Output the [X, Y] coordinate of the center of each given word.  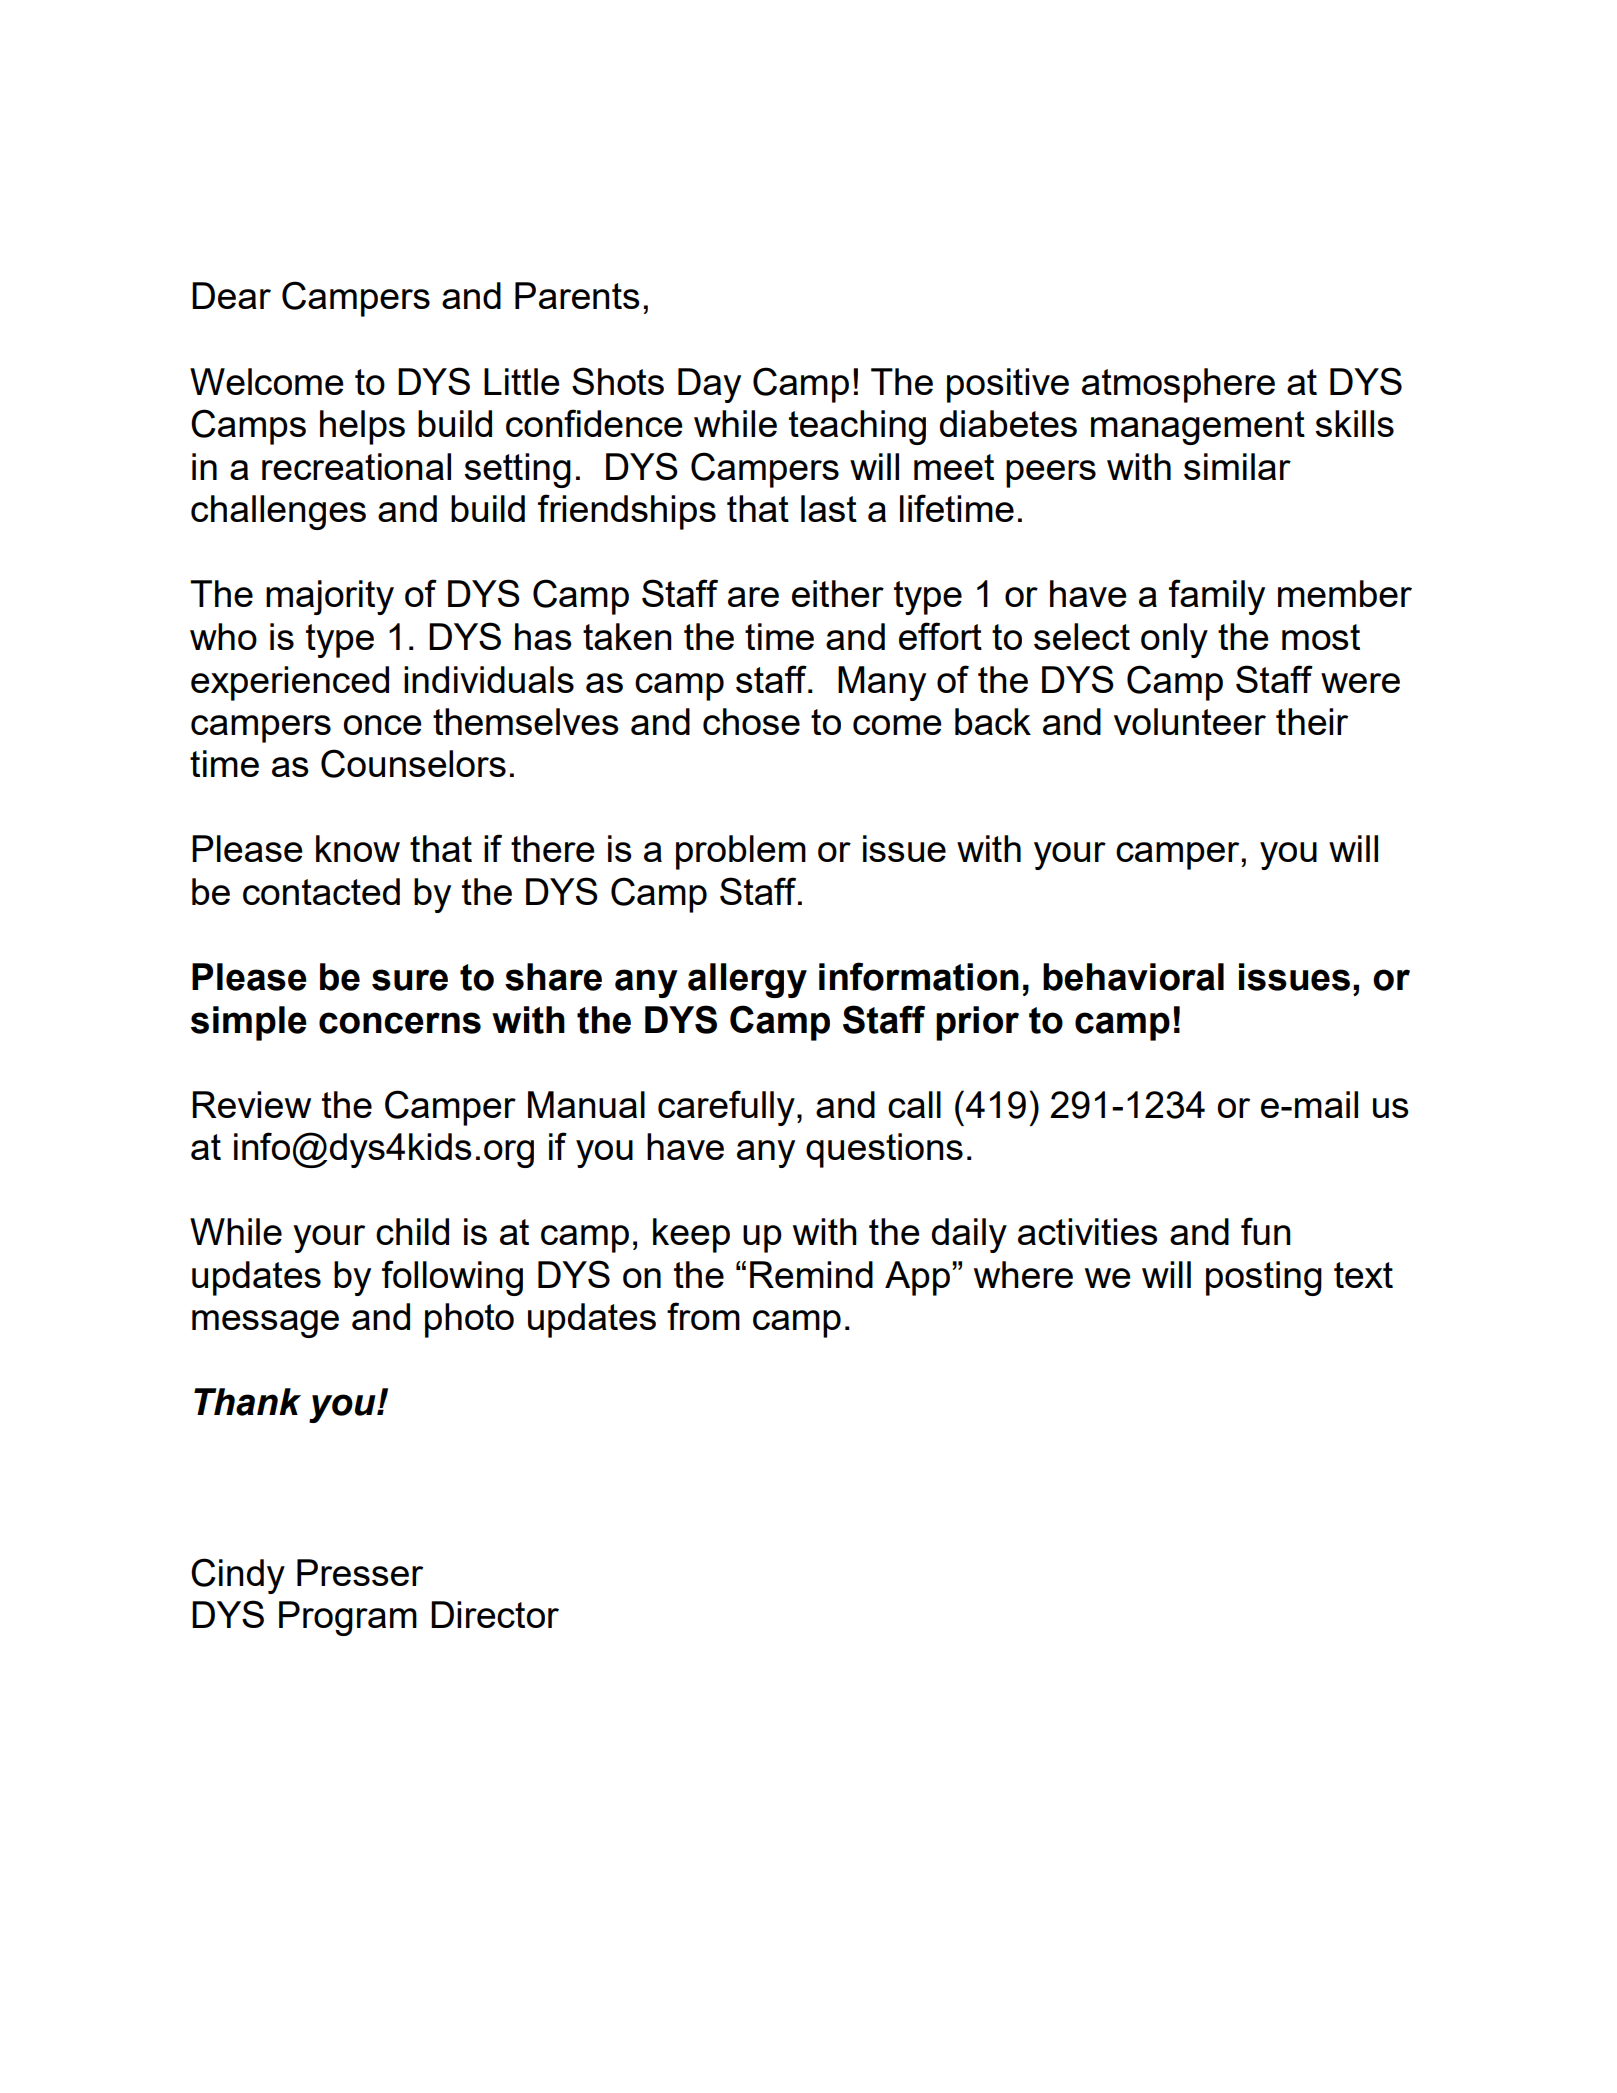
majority [330, 597]
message [265, 1324]
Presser [360, 1572]
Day [709, 385]
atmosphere [1178, 385]
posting [1264, 1278]
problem [741, 852]
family [1217, 597]
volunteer [1190, 721]
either [838, 593]
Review [251, 1104]
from [703, 1316]
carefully [726, 1108]
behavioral [1133, 977]
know [358, 848]
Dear [231, 295]
